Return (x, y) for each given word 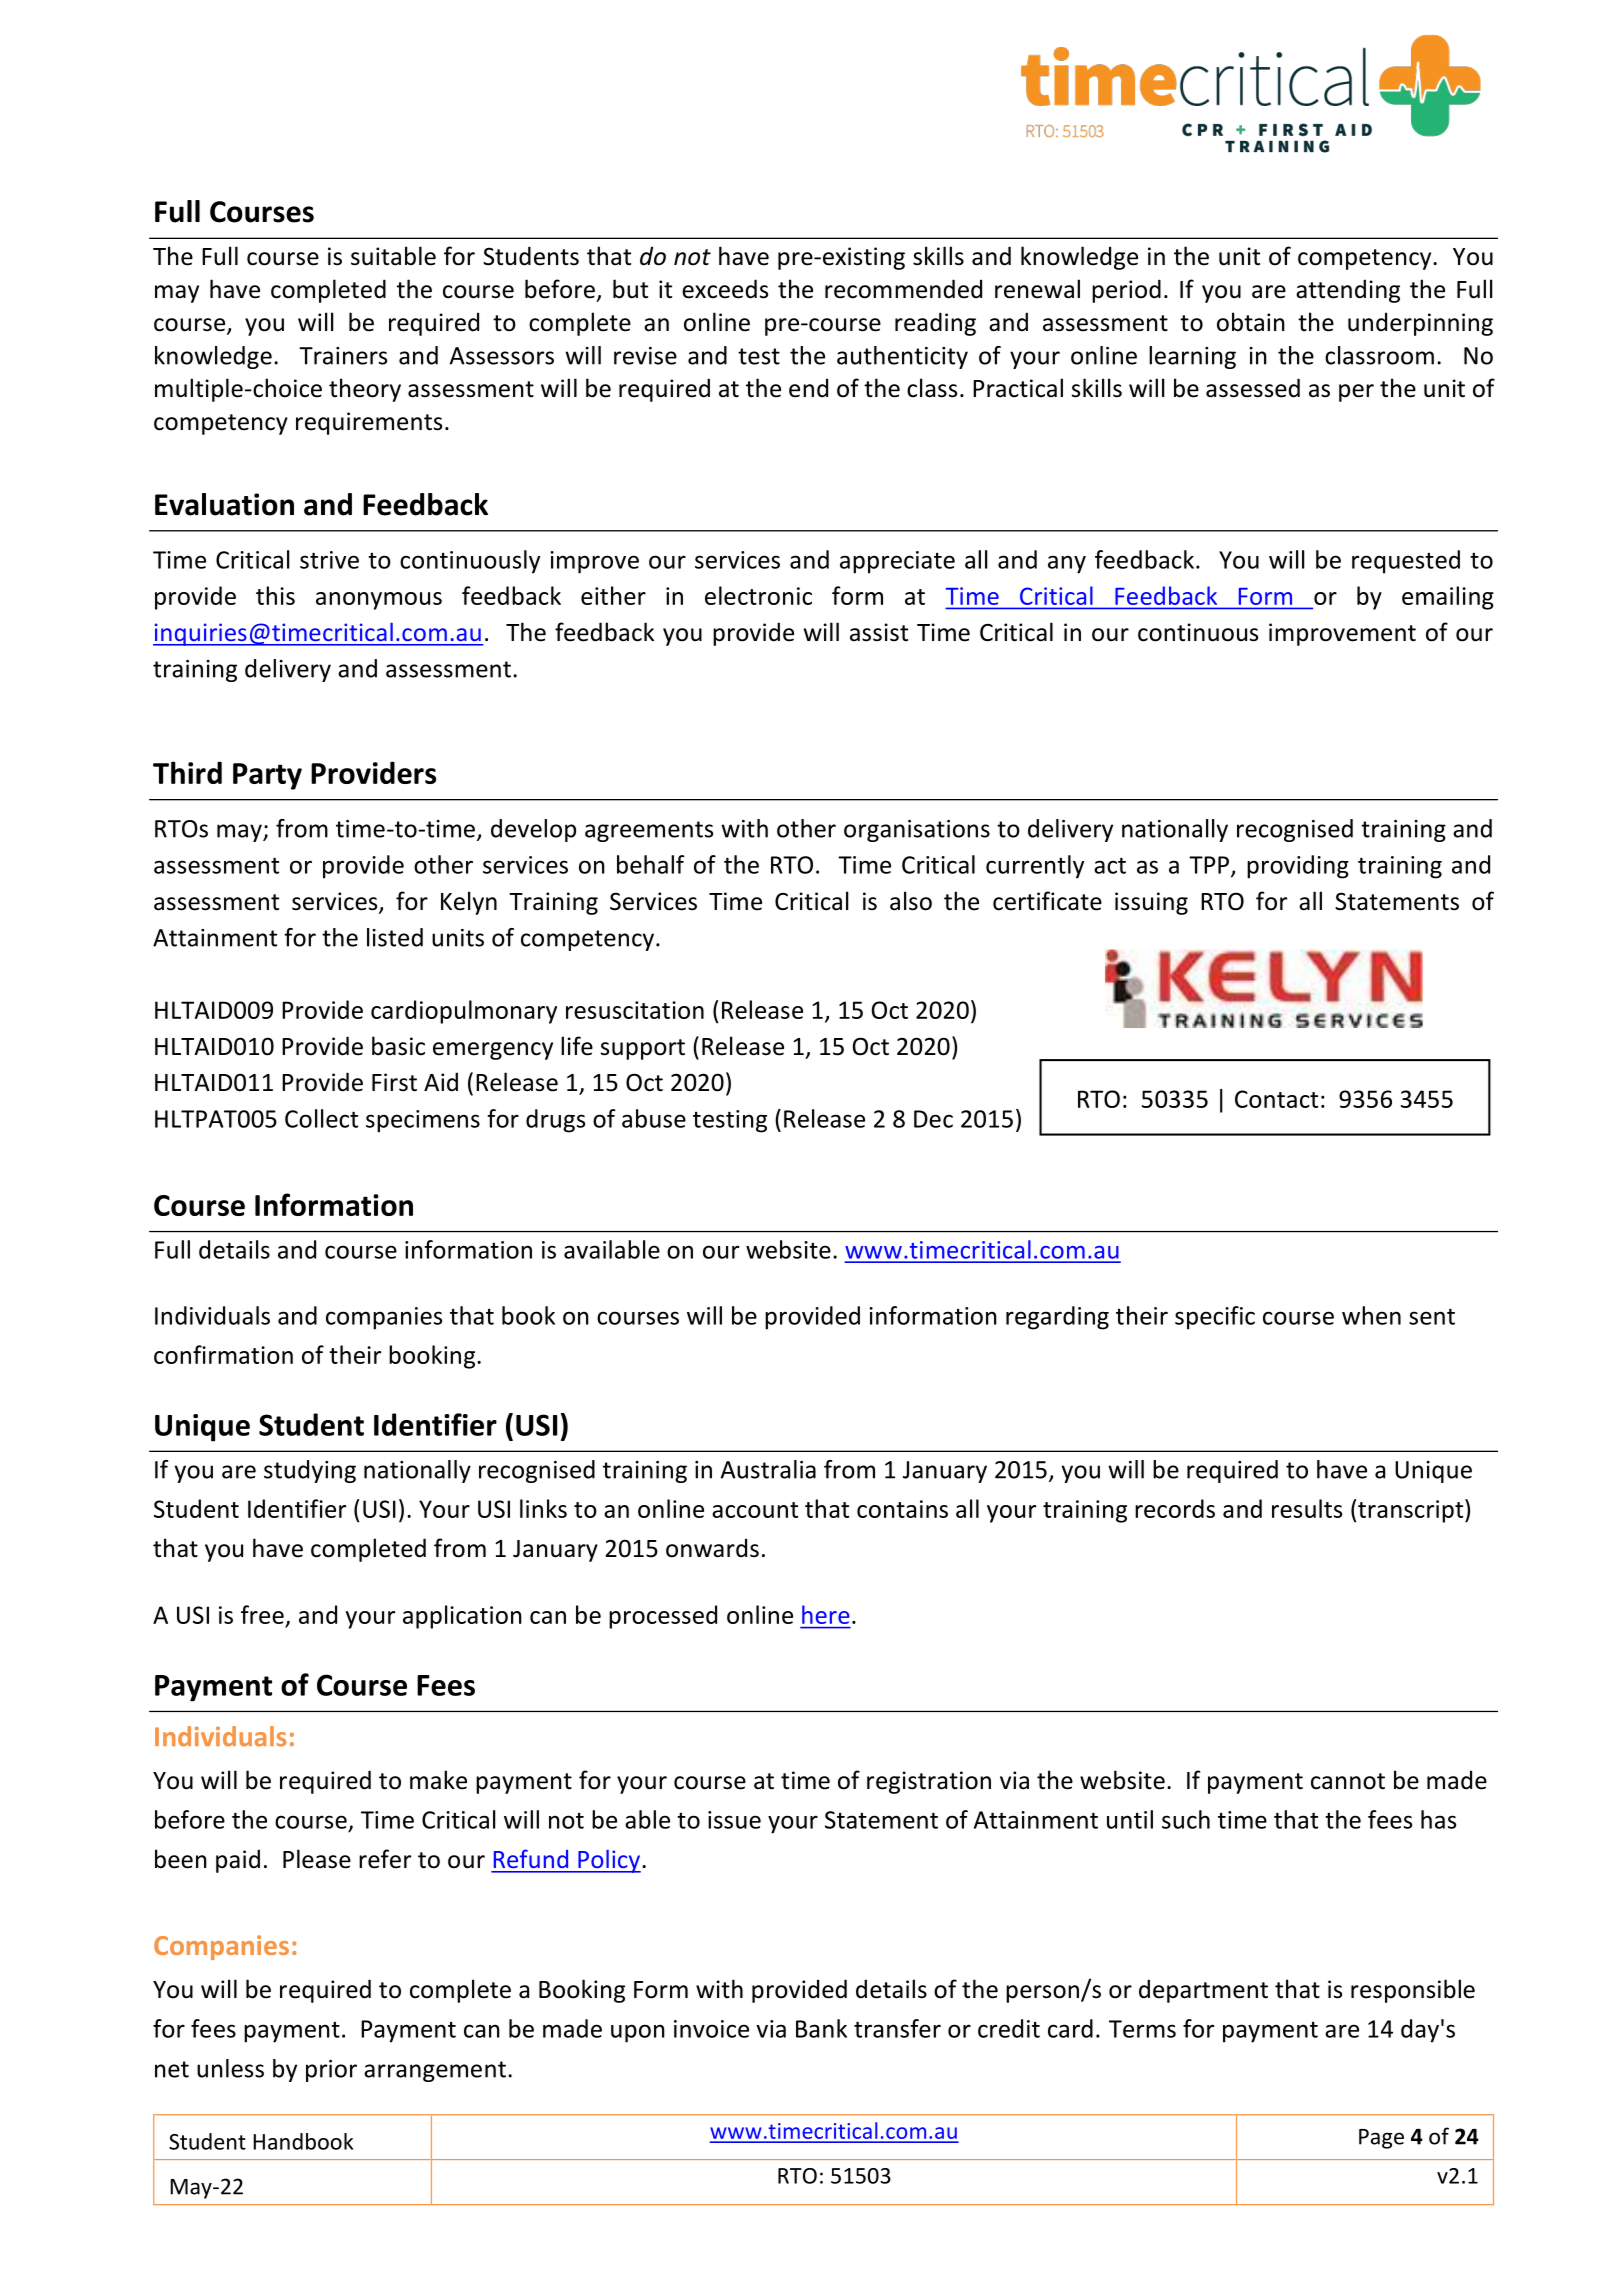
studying (310, 1471)
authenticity (902, 357)
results (1307, 1508)
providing (1298, 867)
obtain (1251, 322)
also (911, 901)
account (755, 1510)
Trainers (343, 356)
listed (395, 937)
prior (331, 2071)
